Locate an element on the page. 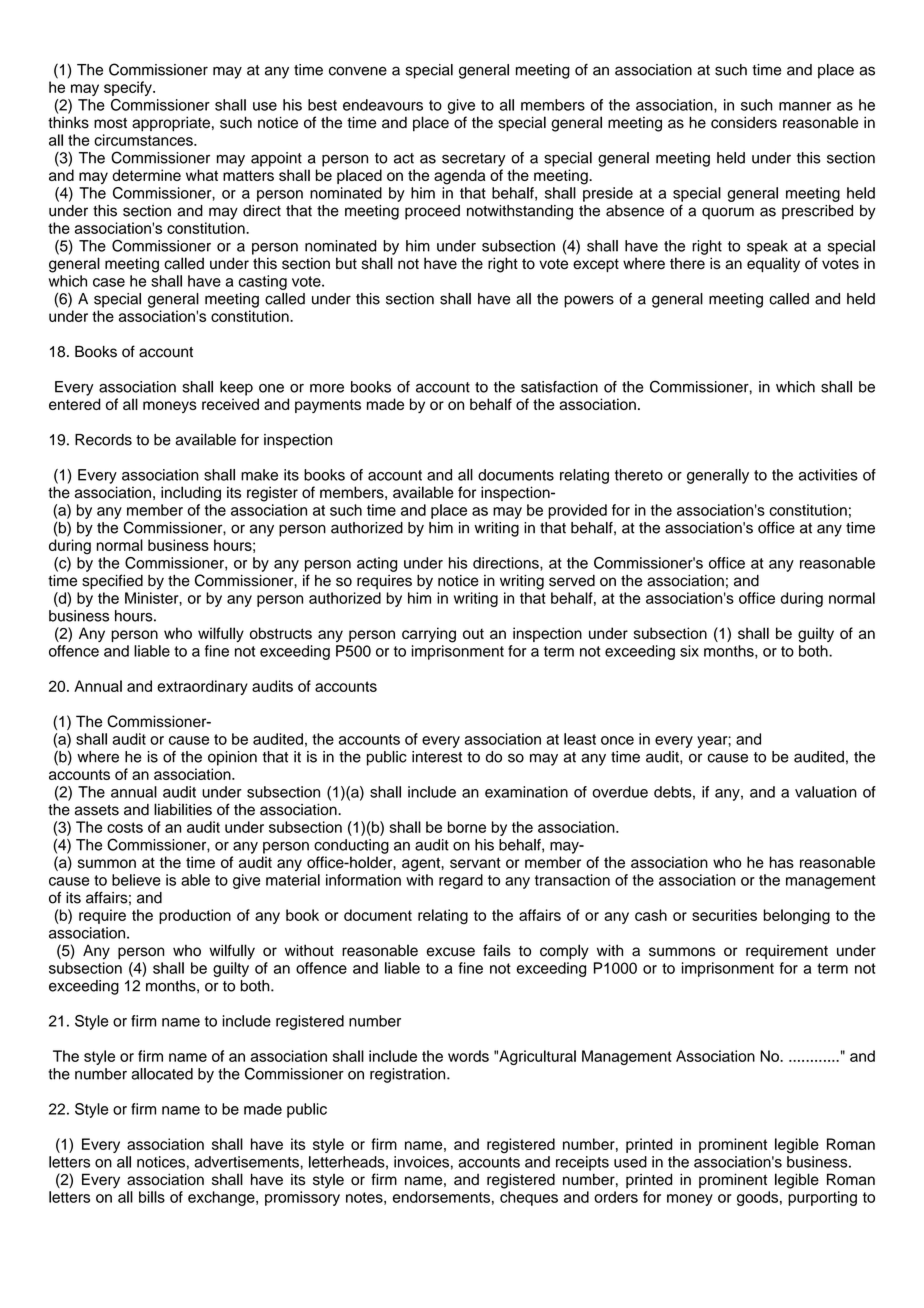 The width and height of the image is (924, 1308). extraordinary is located at coordinates (202, 687).
